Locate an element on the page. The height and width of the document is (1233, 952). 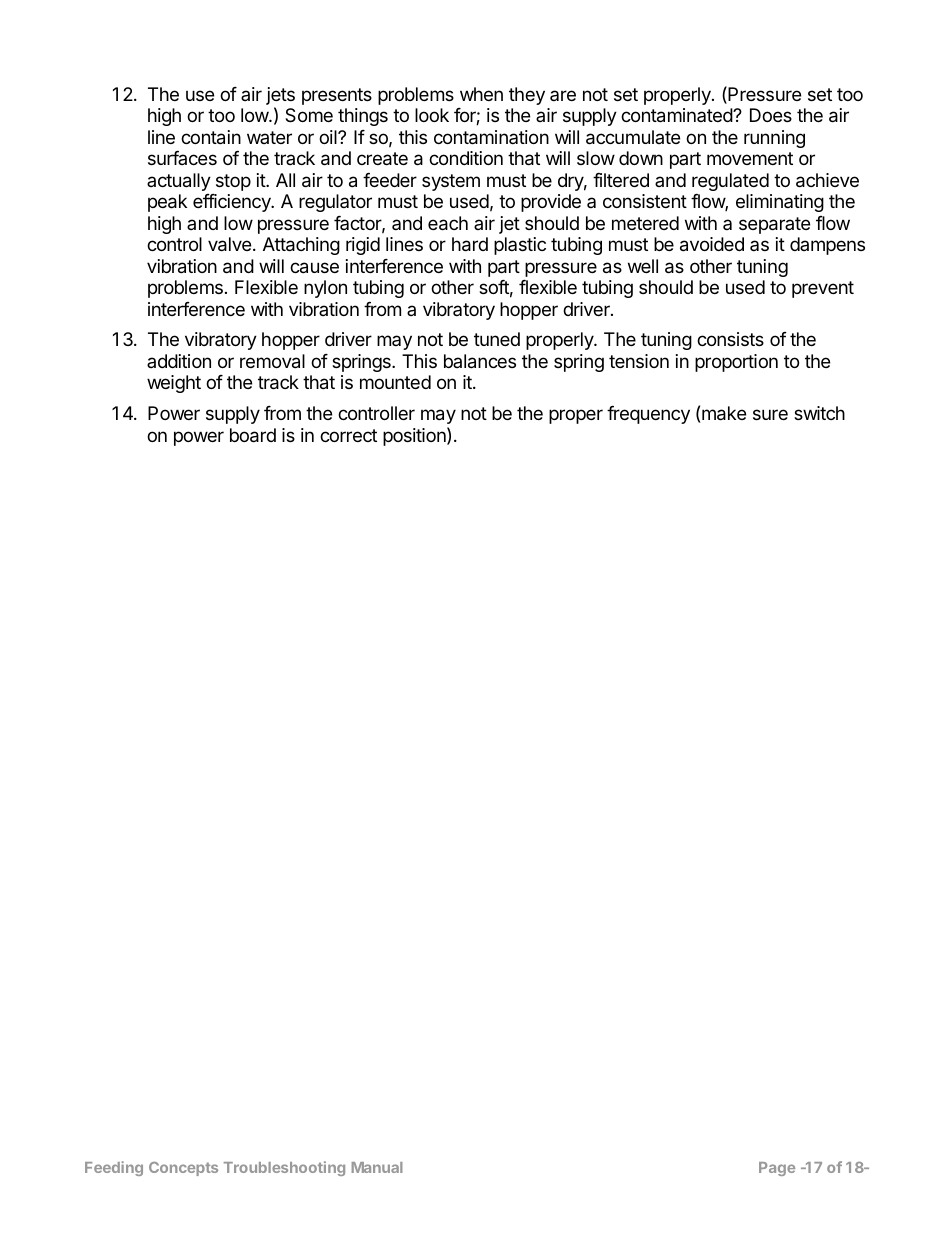
weight is located at coordinates (174, 384).
